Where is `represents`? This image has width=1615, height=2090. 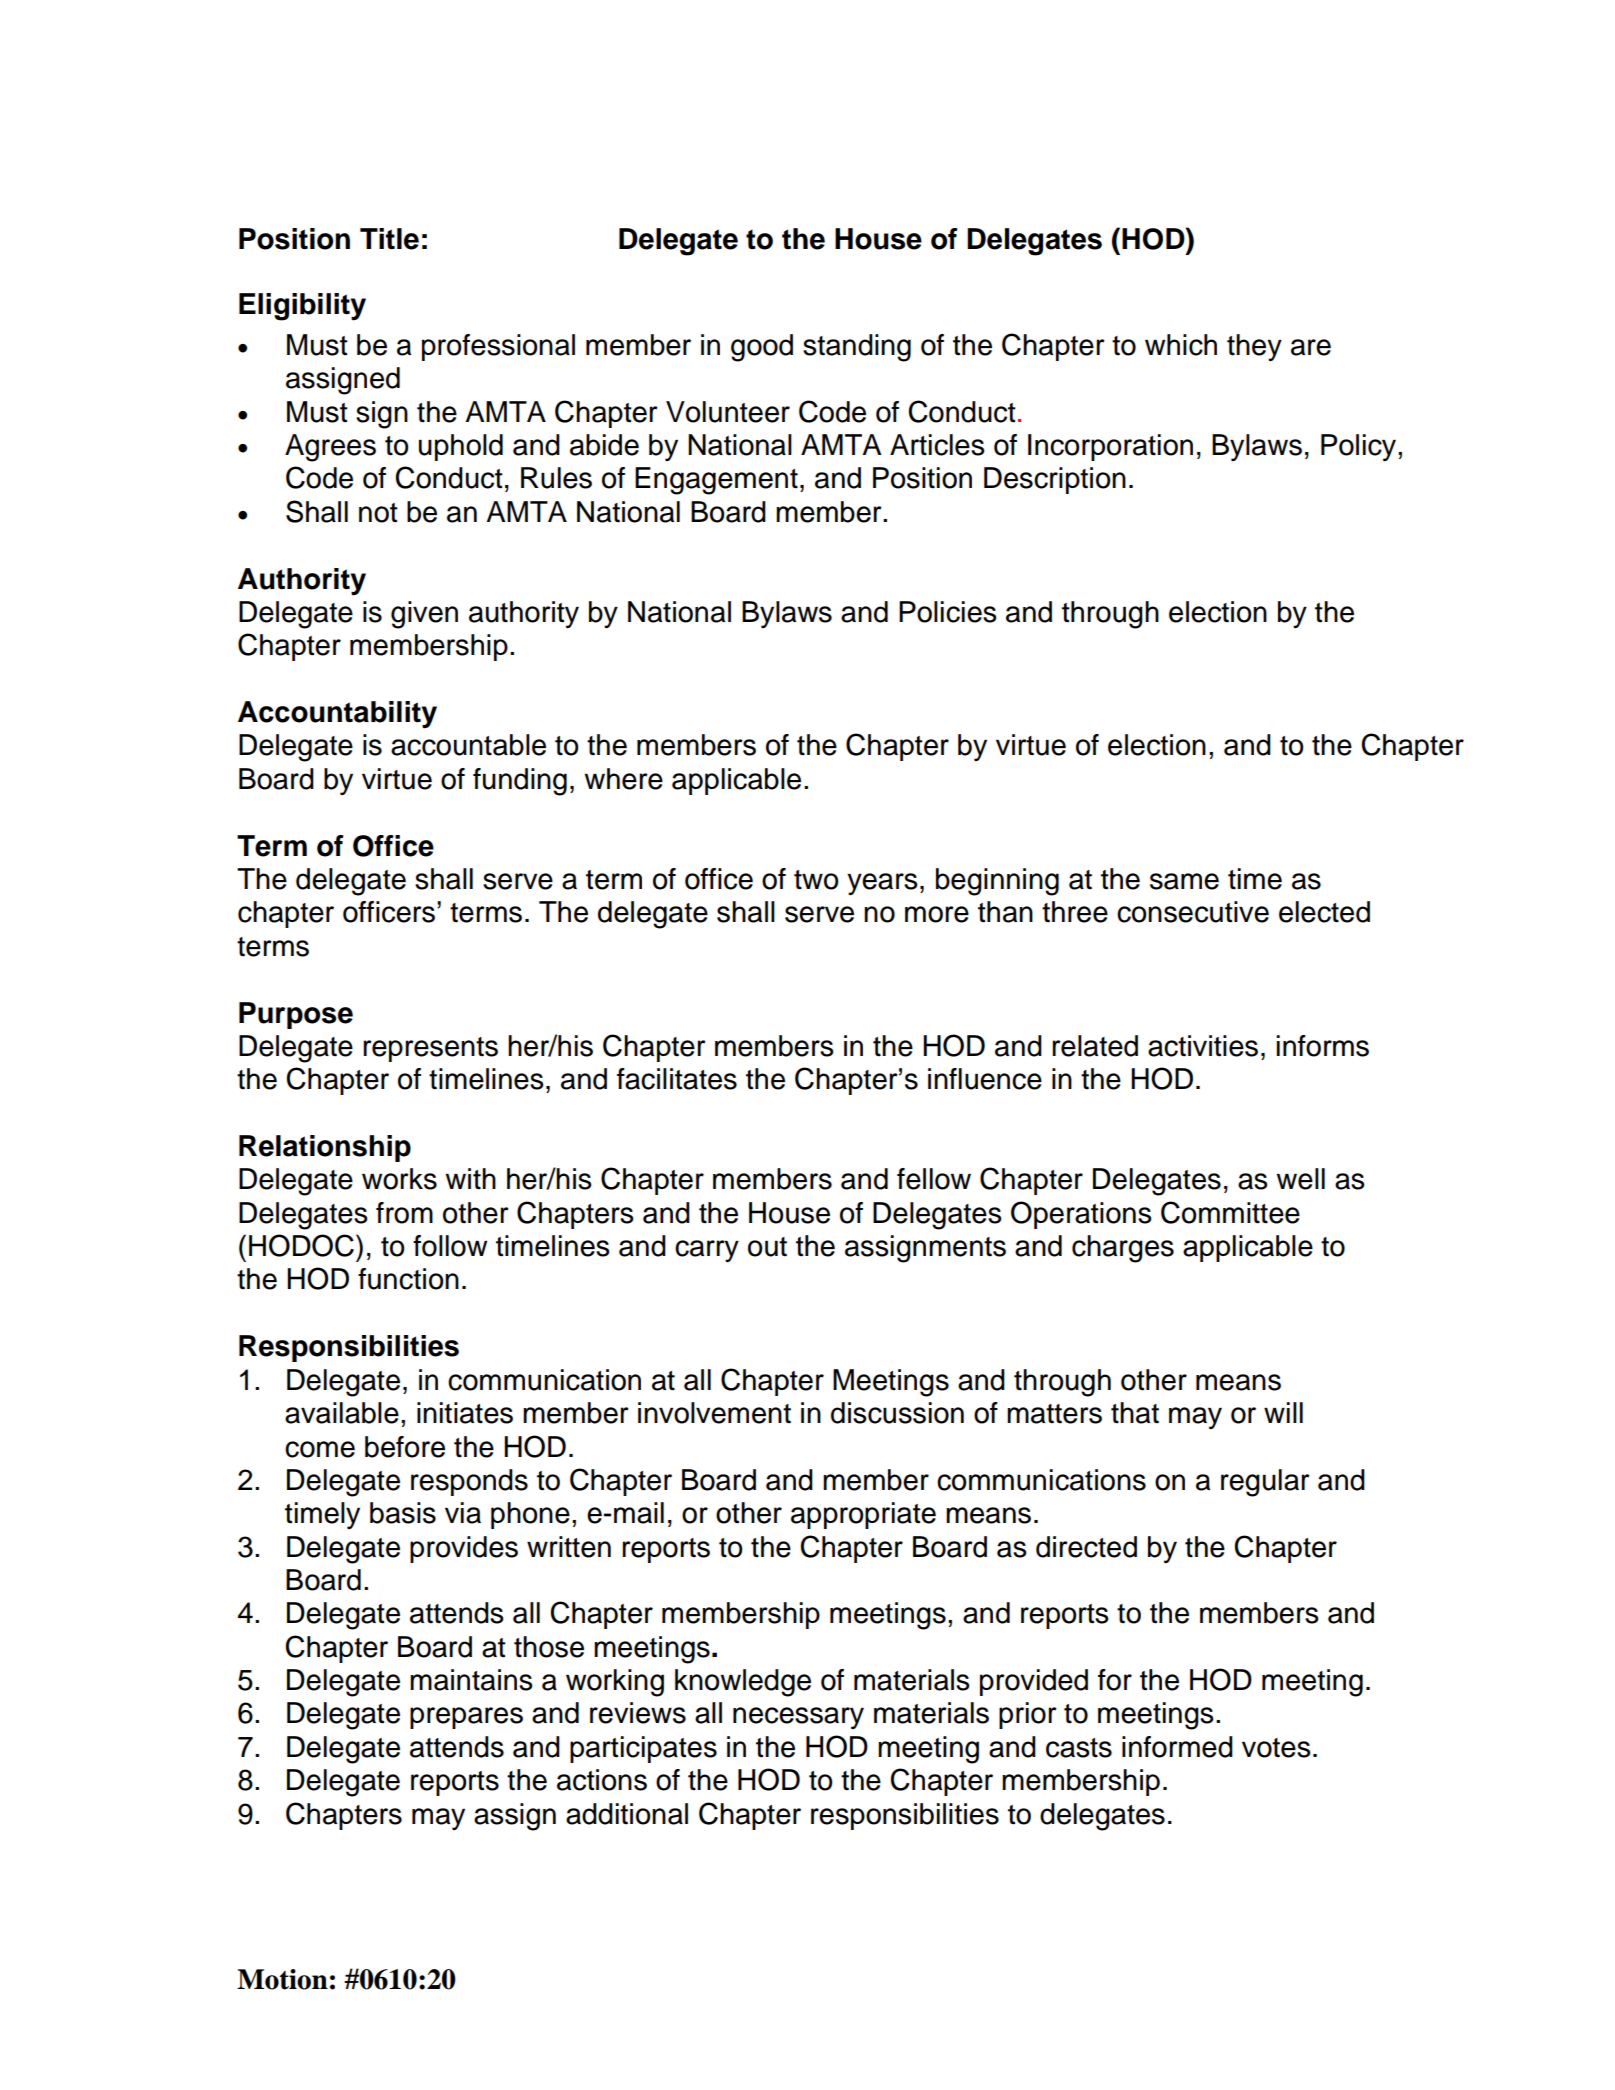
represents is located at coordinates (430, 1049).
